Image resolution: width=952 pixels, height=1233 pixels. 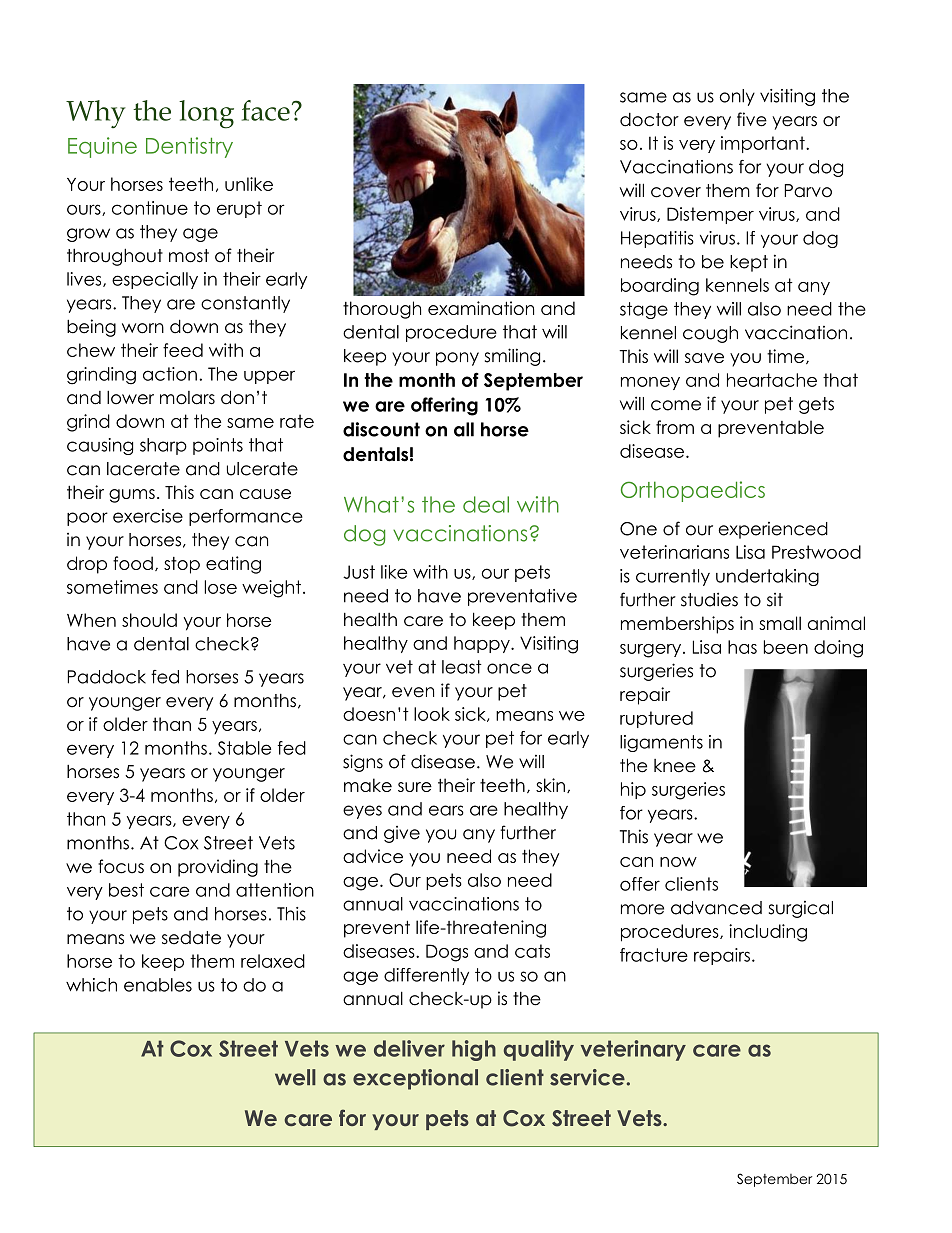 I want to click on give, so click(x=402, y=834).
